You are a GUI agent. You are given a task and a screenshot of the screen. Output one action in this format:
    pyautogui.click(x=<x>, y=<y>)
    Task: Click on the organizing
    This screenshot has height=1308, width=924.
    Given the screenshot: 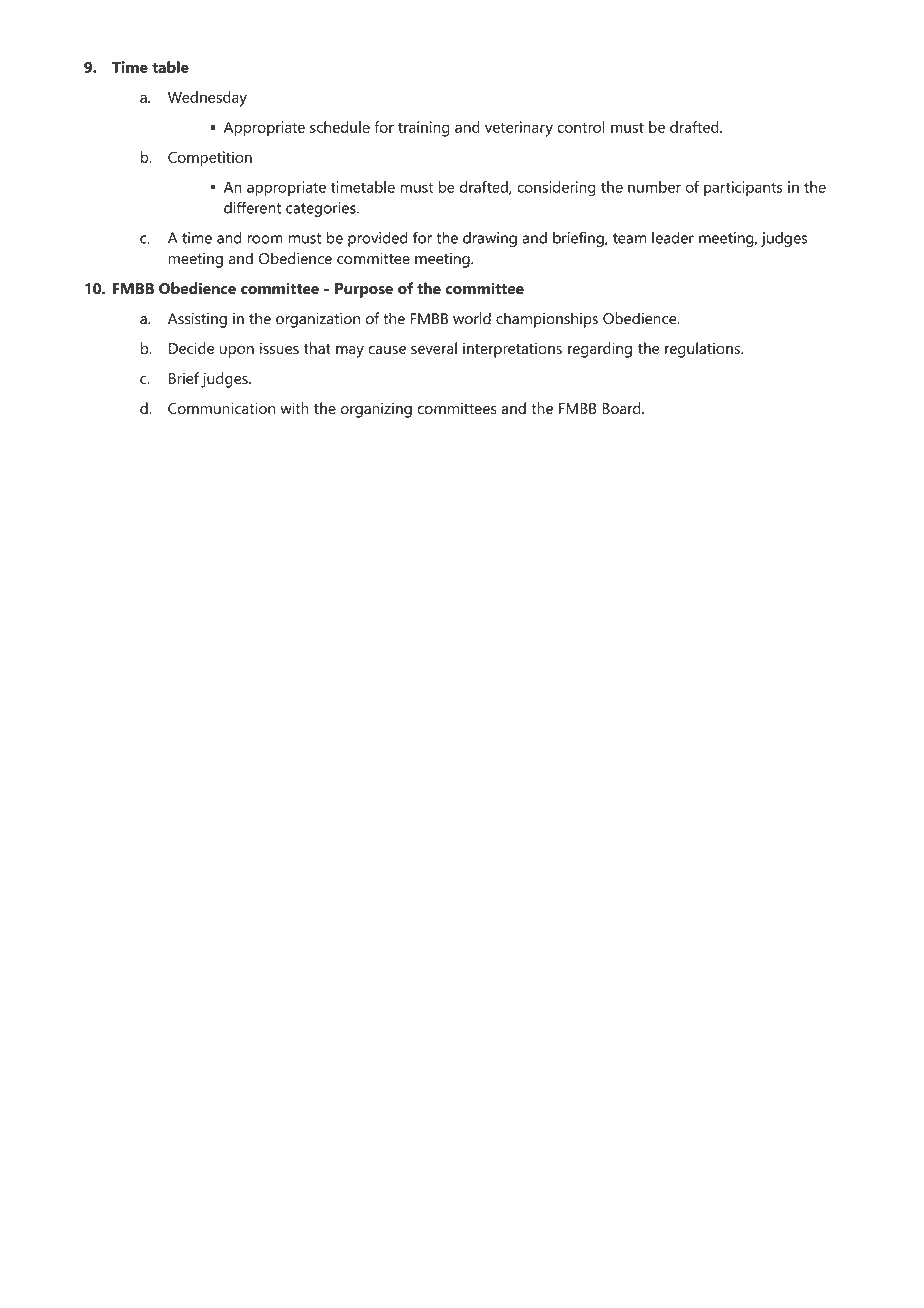 What is the action you would take?
    pyautogui.click(x=376, y=410)
